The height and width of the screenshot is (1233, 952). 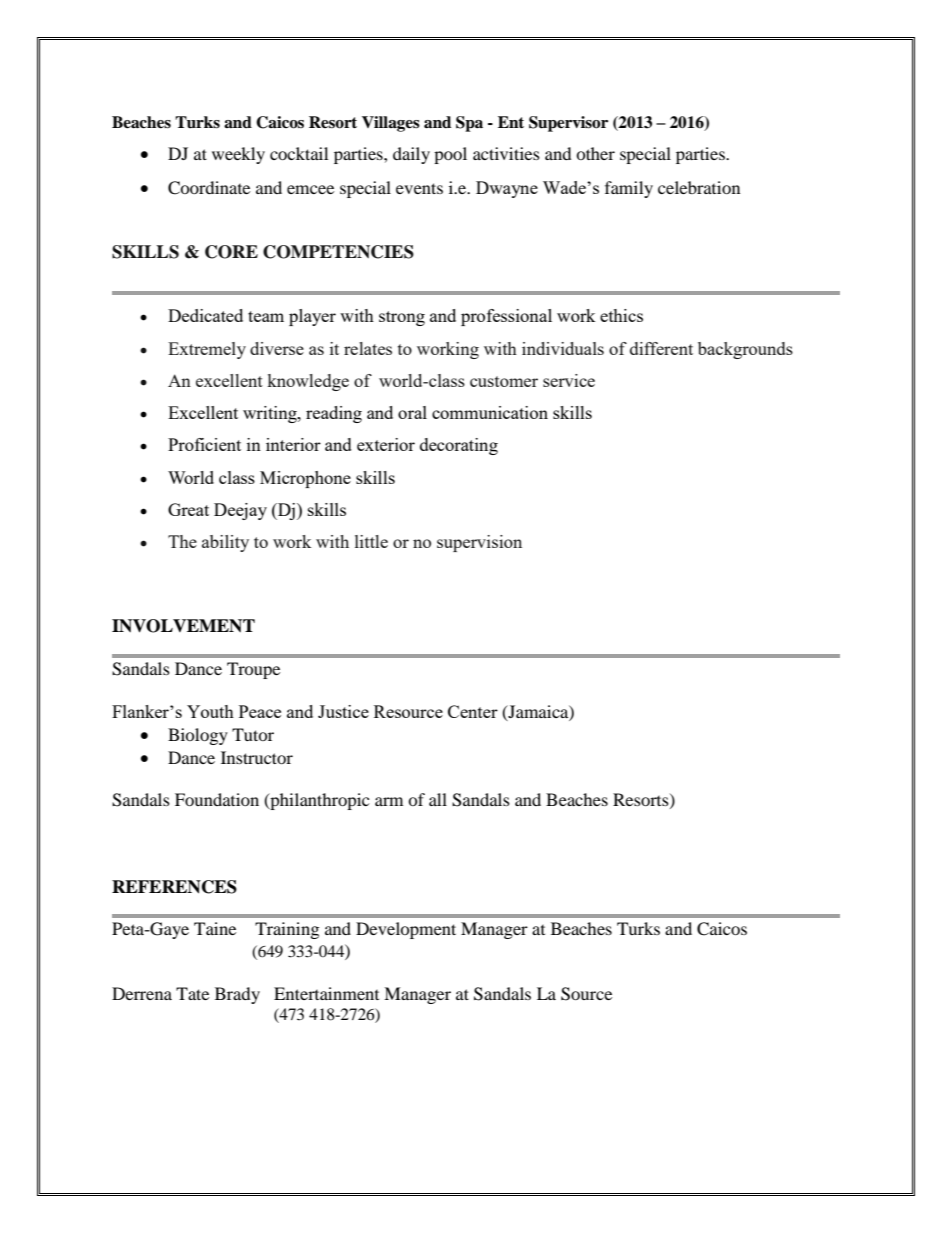 What do you see at coordinates (237, 995) in the screenshot?
I see `Brady` at bounding box center [237, 995].
